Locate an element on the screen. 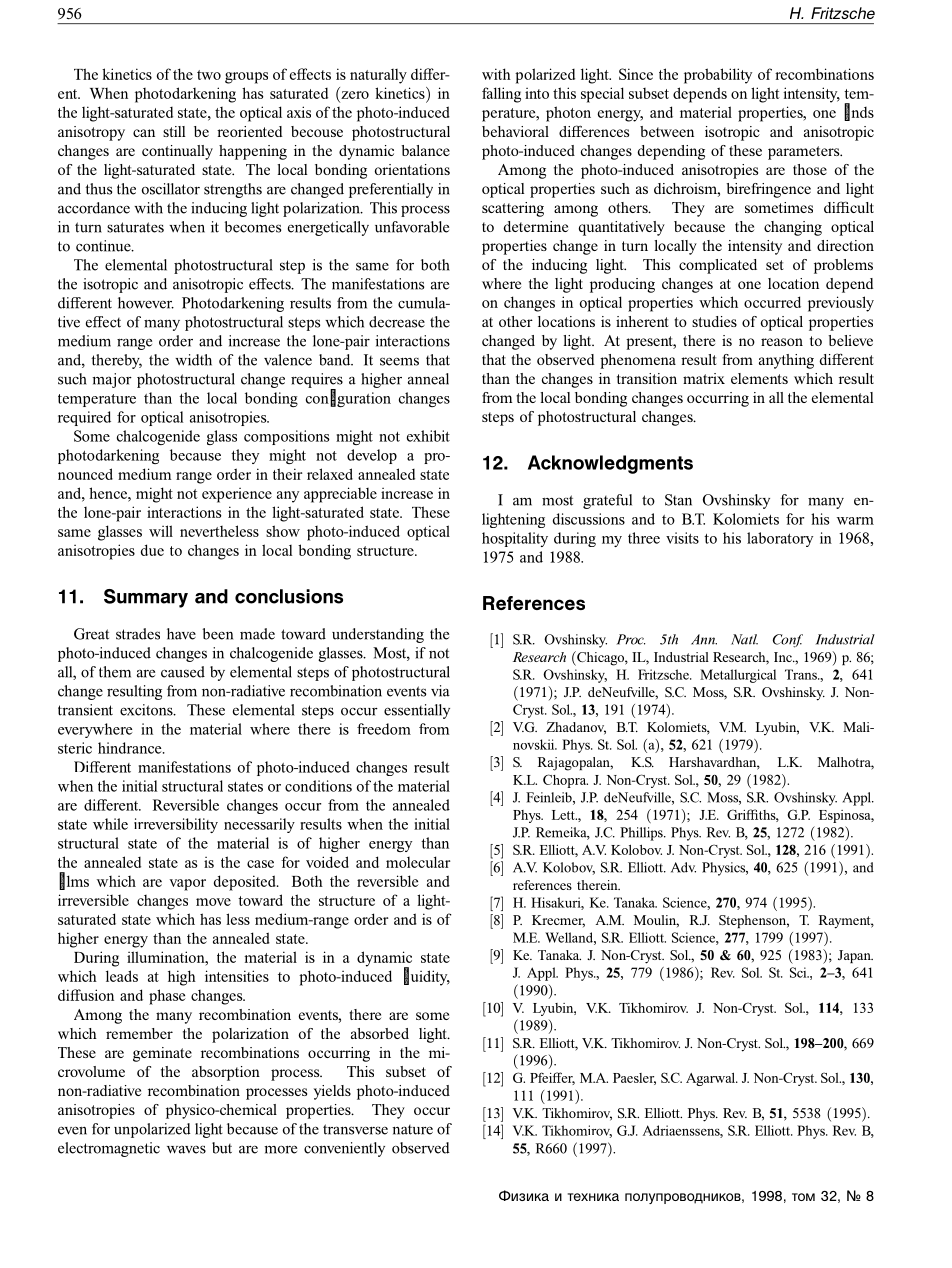 Image resolution: width=952 pixels, height=1268 pixels. waves is located at coordinates (186, 1149).
